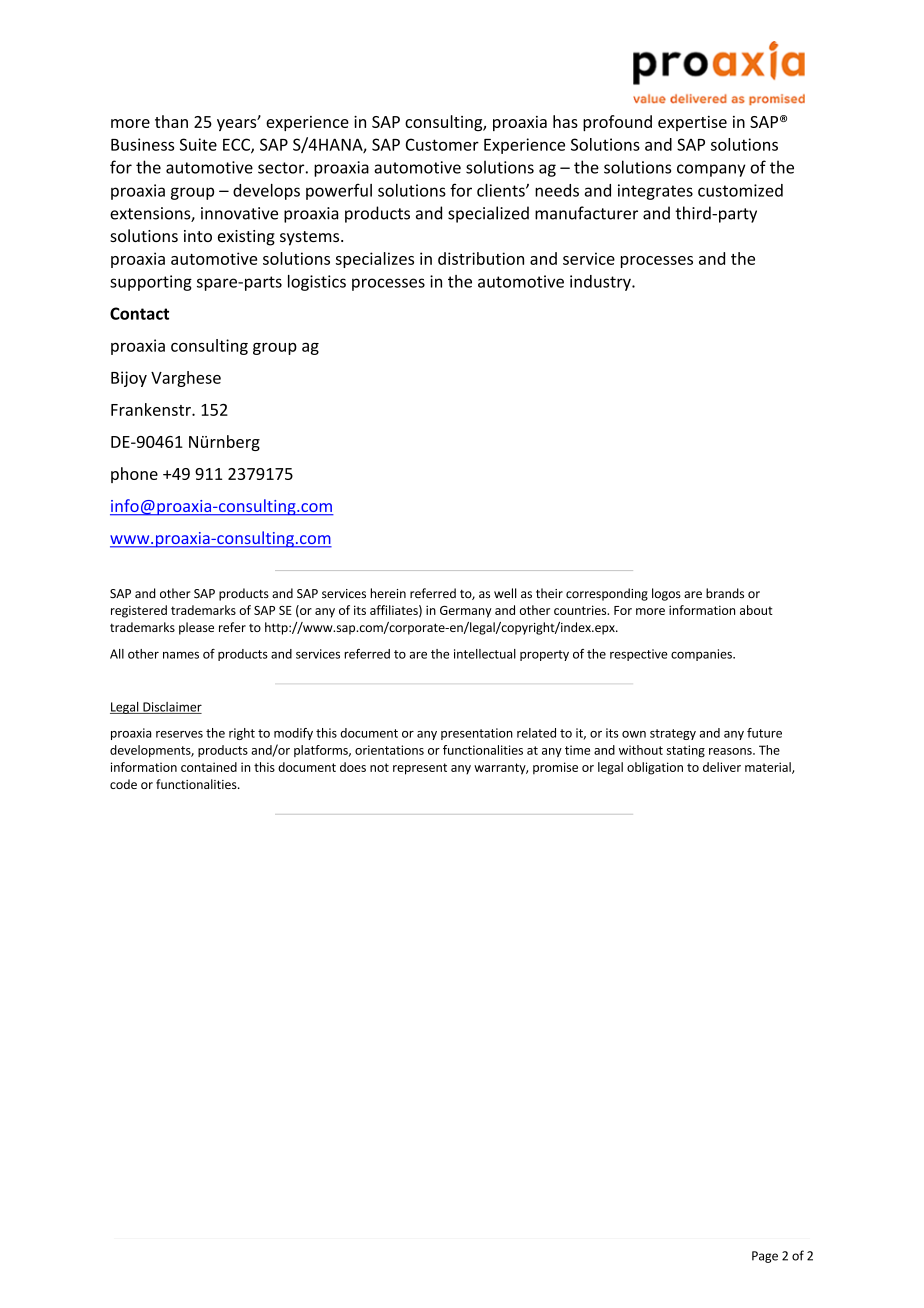 This screenshot has height=1308, width=924. What do you see at coordinates (765, 1257) in the screenshot?
I see `Page` at bounding box center [765, 1257].
